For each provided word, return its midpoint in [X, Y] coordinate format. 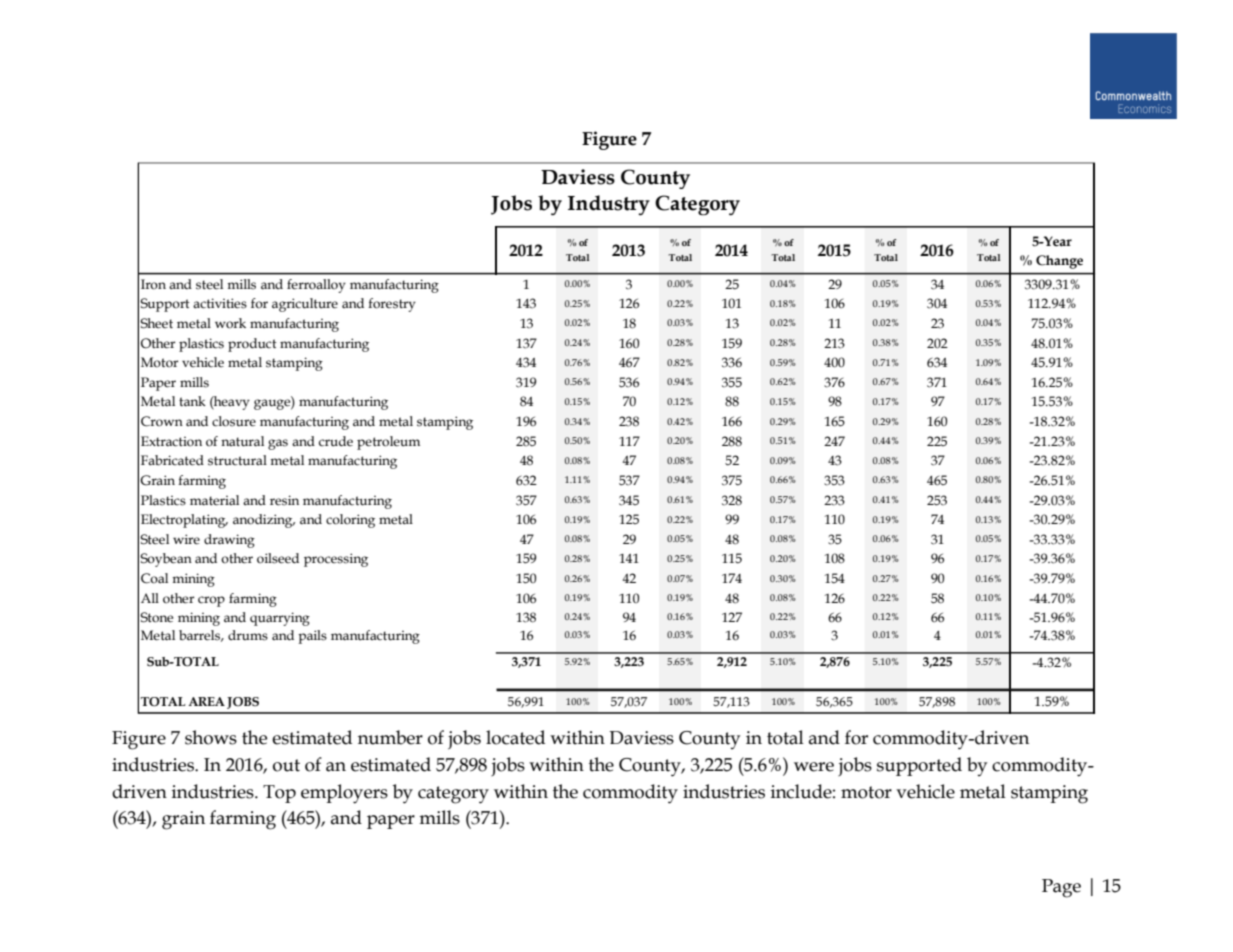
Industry [609, 205]
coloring [350, 521]
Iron [153, 284]
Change [1059, 262]
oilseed [278, 558]
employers [344, 794]
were [814, 767]
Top [279, 794]
